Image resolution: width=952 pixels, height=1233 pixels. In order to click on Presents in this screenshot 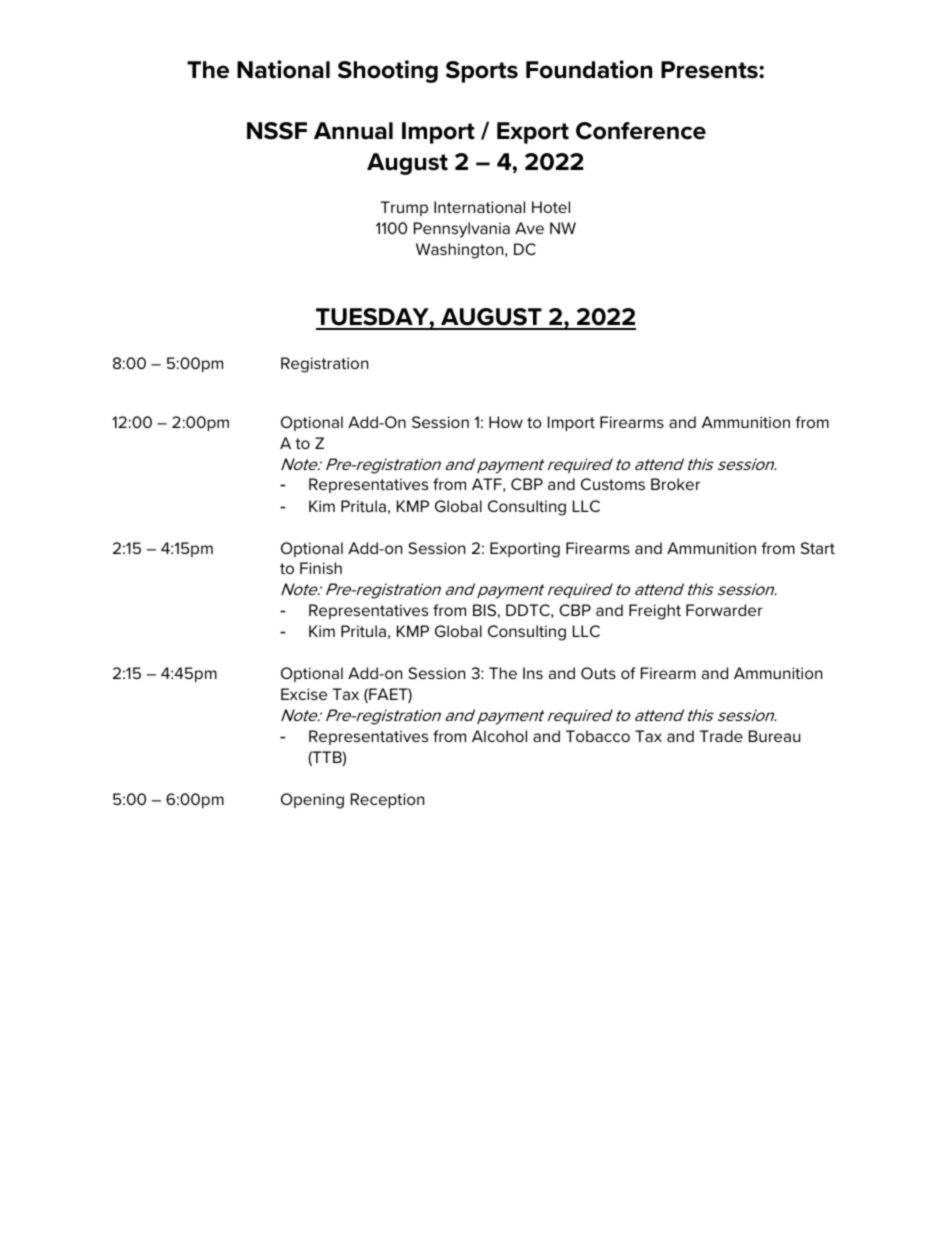, I will do `click(710, 70)`.
